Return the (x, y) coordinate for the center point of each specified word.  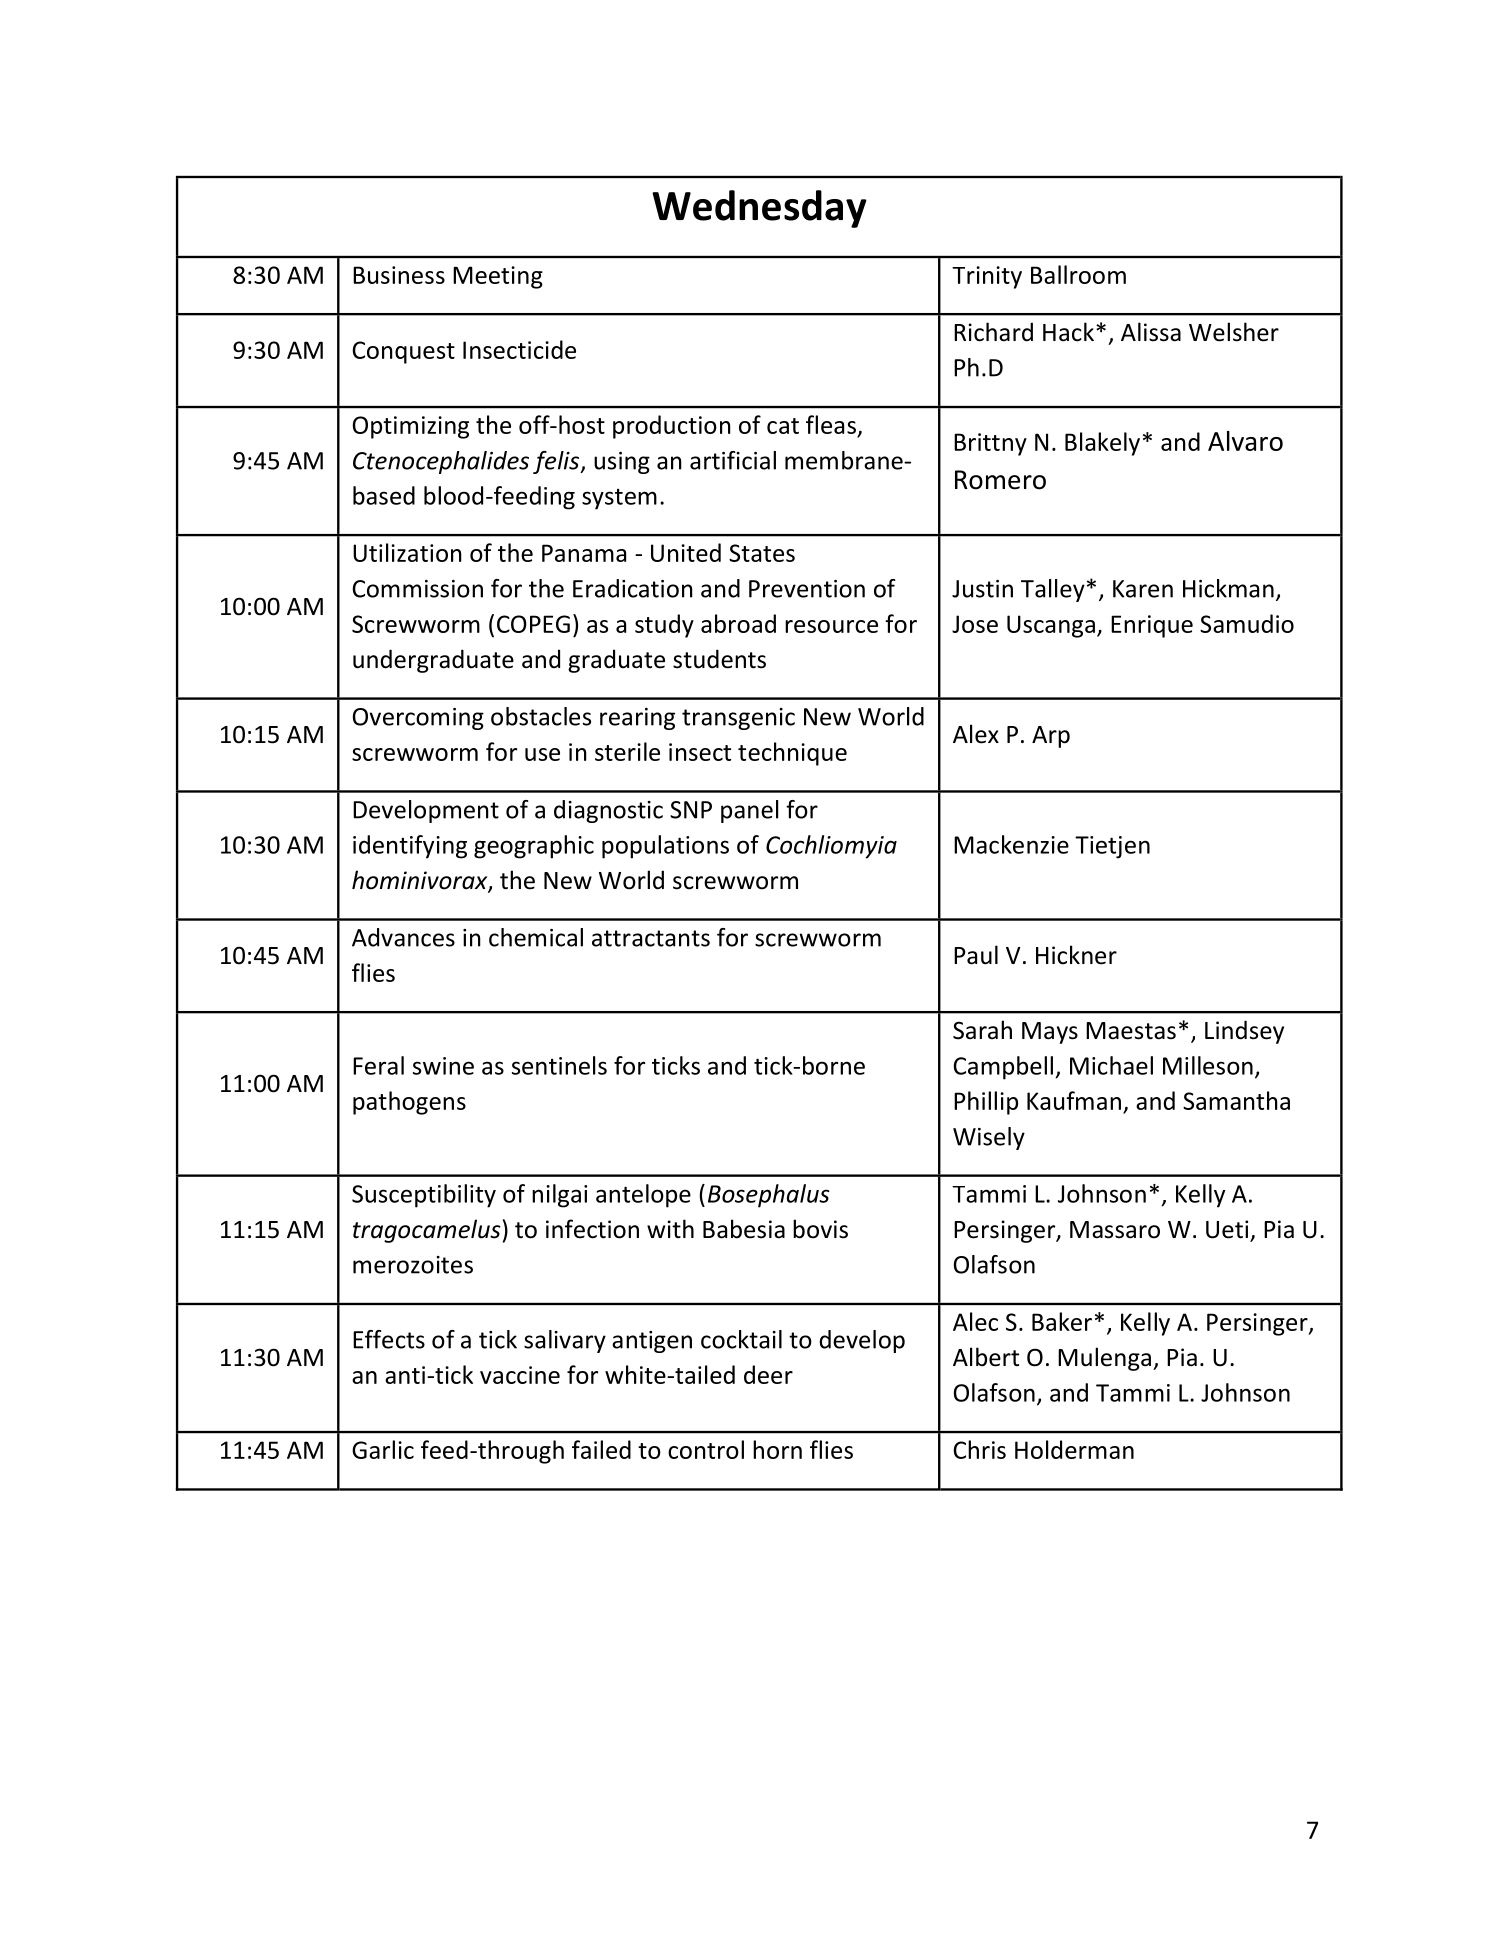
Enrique (1152, 626)
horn (777, 1449)
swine (443, 1066)
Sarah (982, 1030)
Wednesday (759, 209)
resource (831, 626)
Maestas (1131, 1031)
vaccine (520, 1375)
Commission (418, 589)
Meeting (498, 277)
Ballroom (1078, 274)
